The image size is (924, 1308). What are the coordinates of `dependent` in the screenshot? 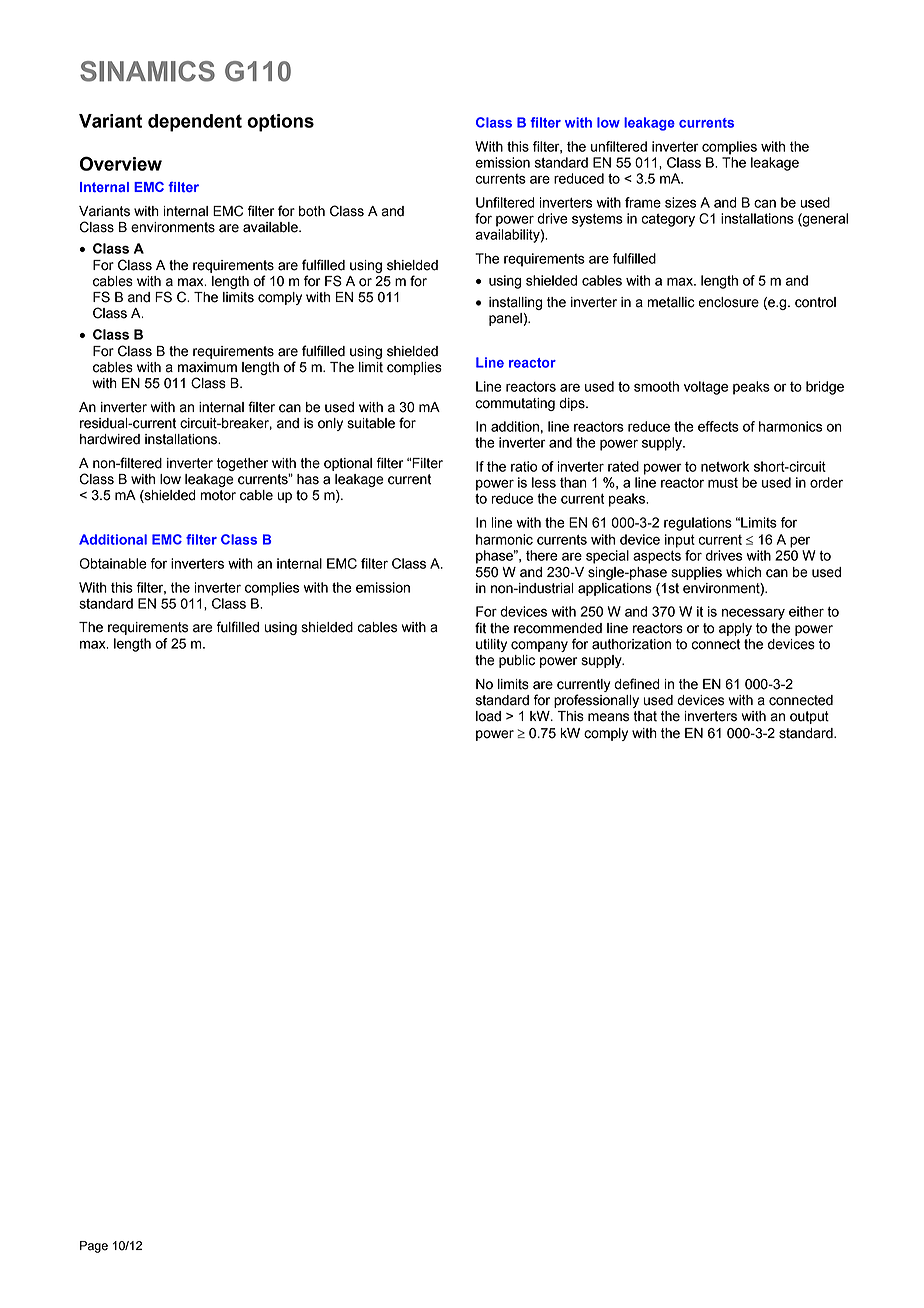 It's located at (195, 123).
